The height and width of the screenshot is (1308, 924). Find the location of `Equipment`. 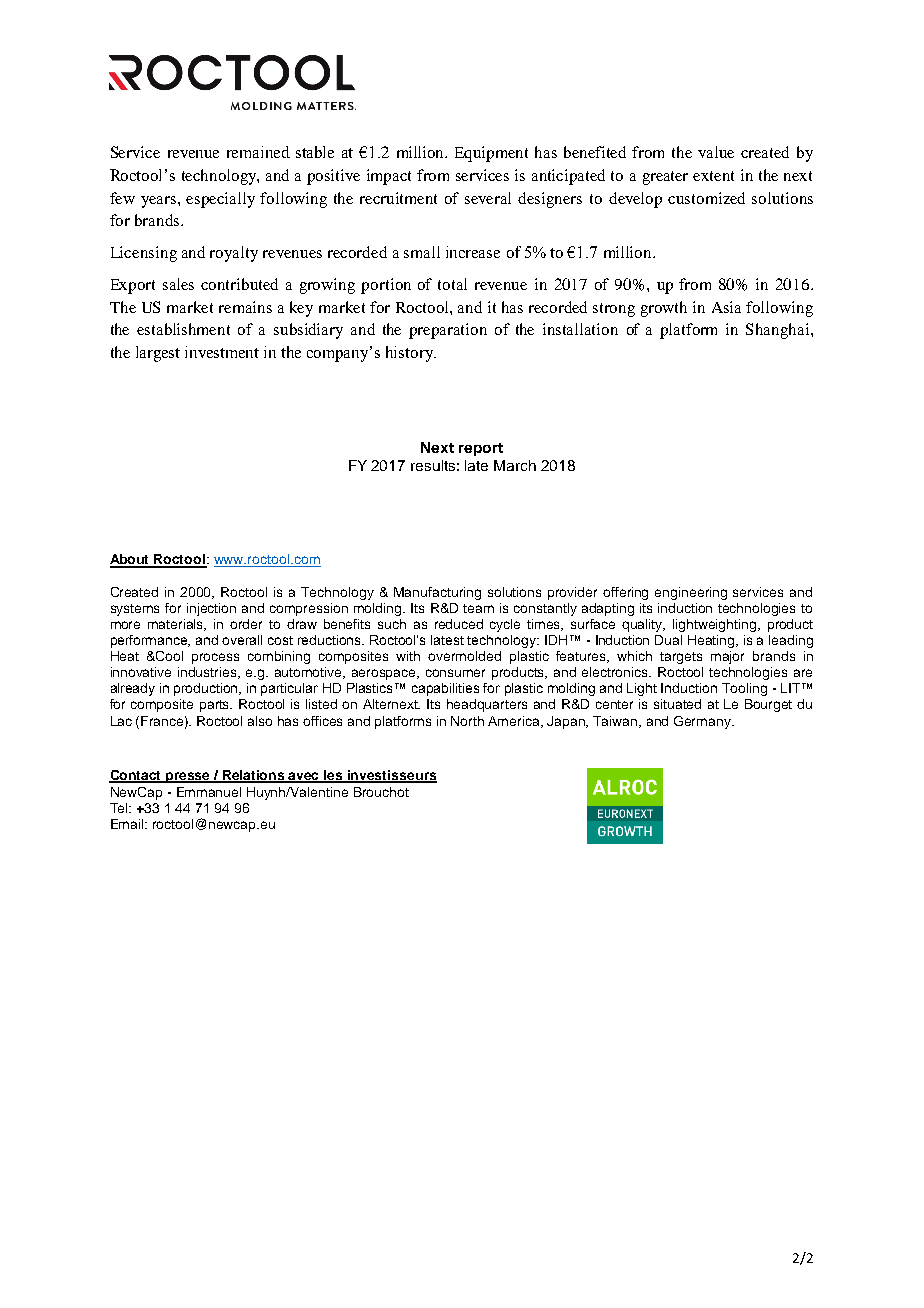

Equipment is located at coordinates (491, 154).
